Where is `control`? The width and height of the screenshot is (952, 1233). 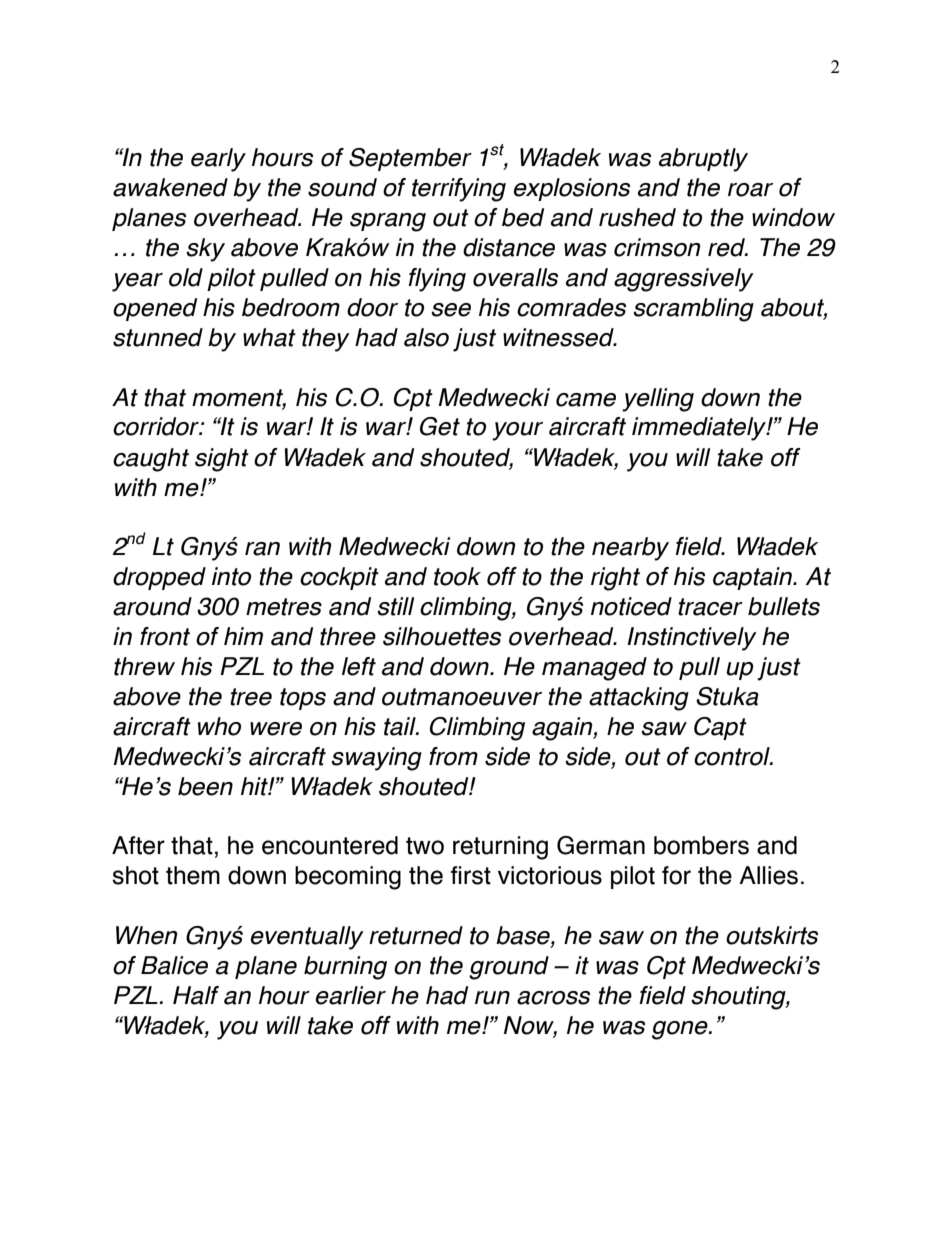
control is located at coordinates (733, 756).
